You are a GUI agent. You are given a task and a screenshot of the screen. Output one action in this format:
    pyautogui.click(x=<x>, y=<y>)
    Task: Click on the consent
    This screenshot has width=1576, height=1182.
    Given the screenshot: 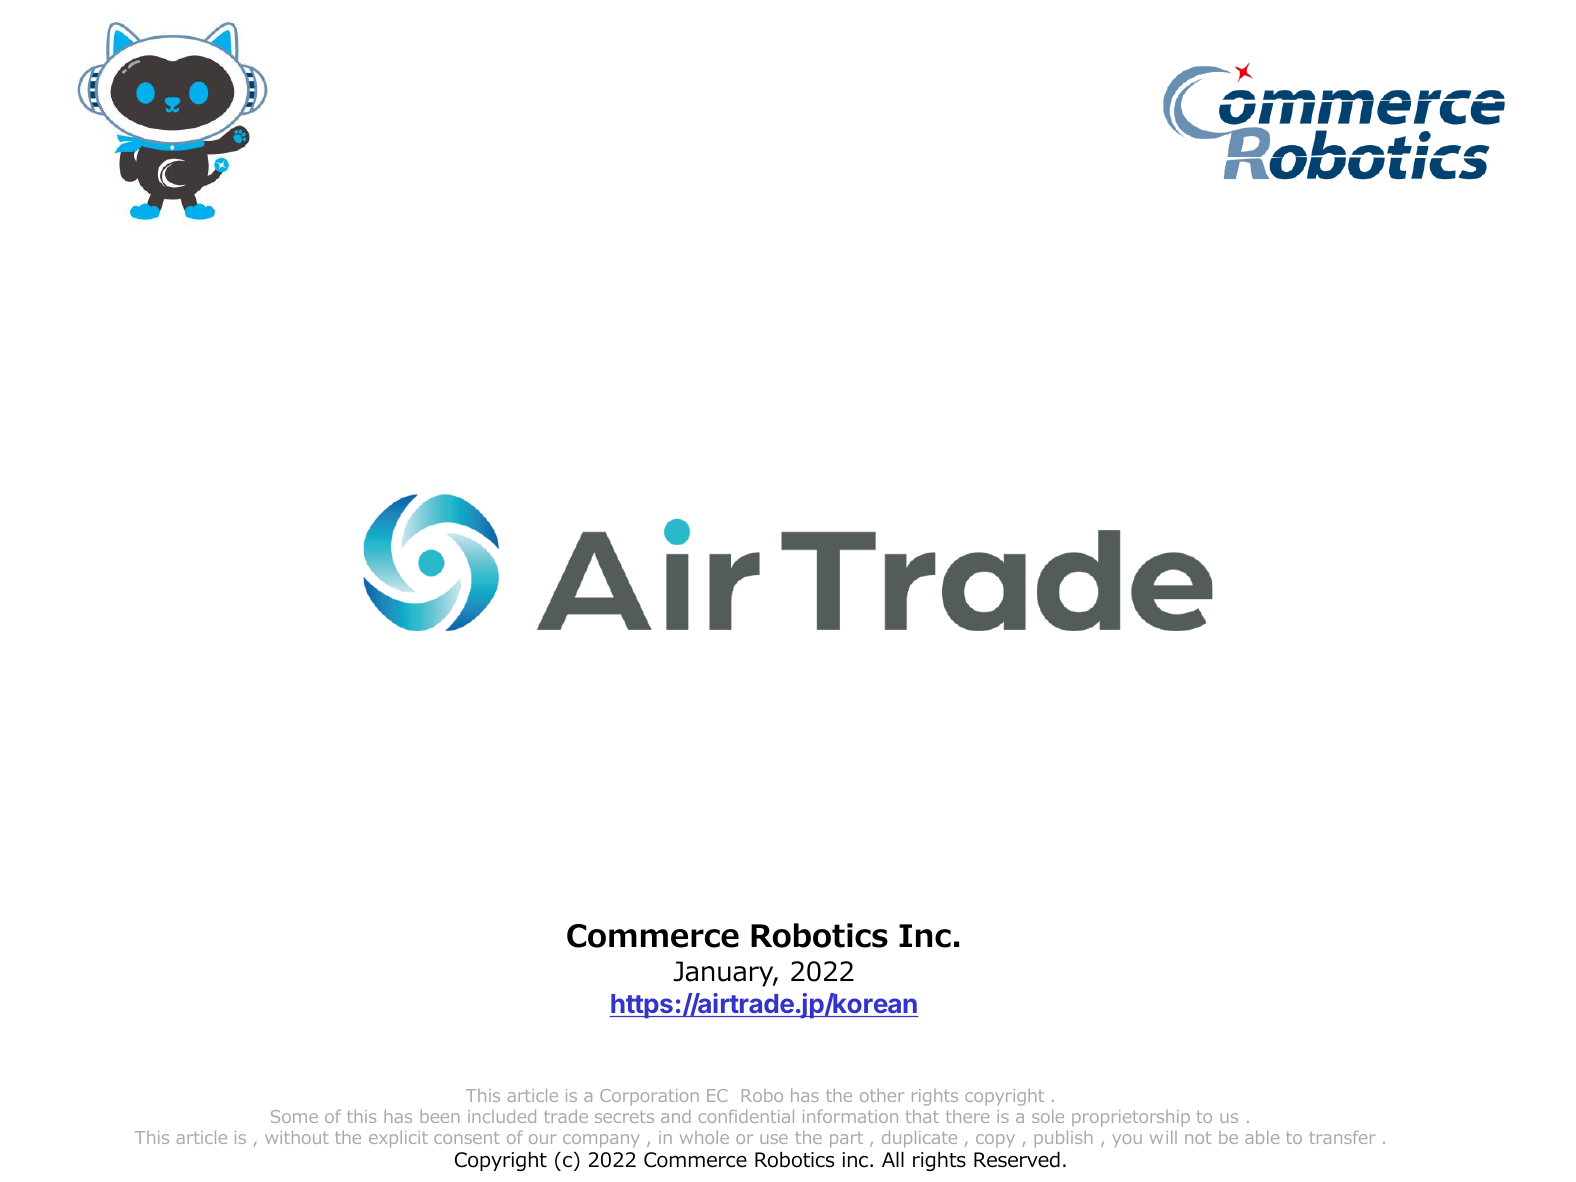 What is the action you would take?
    pyautogui.click(x=467, y=1138)
